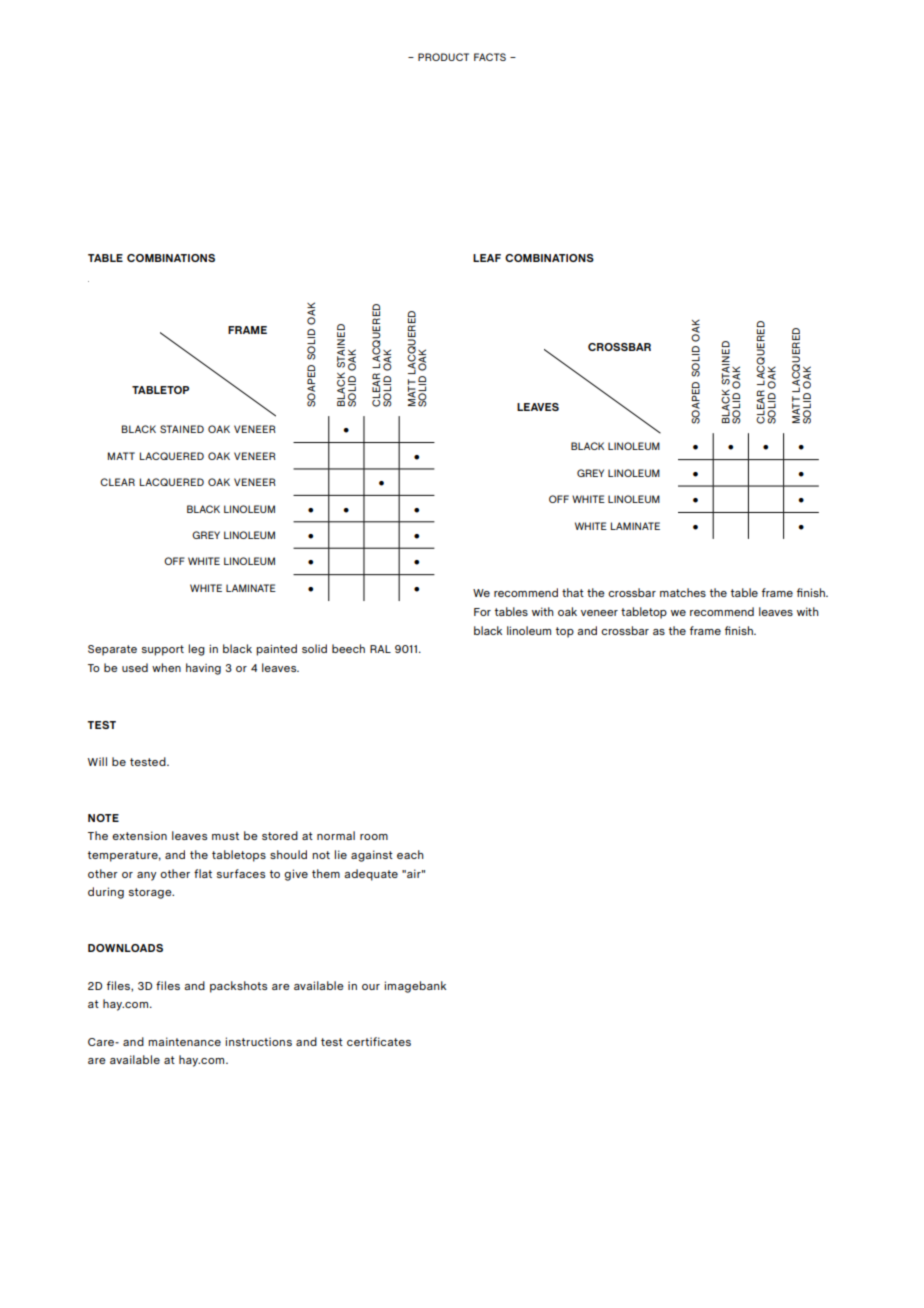 This screenshot has width=924, height=1308. What do you see at coordinates (374, 837) in the screenshot?
I see `room` at bounding box center [374, 837].
